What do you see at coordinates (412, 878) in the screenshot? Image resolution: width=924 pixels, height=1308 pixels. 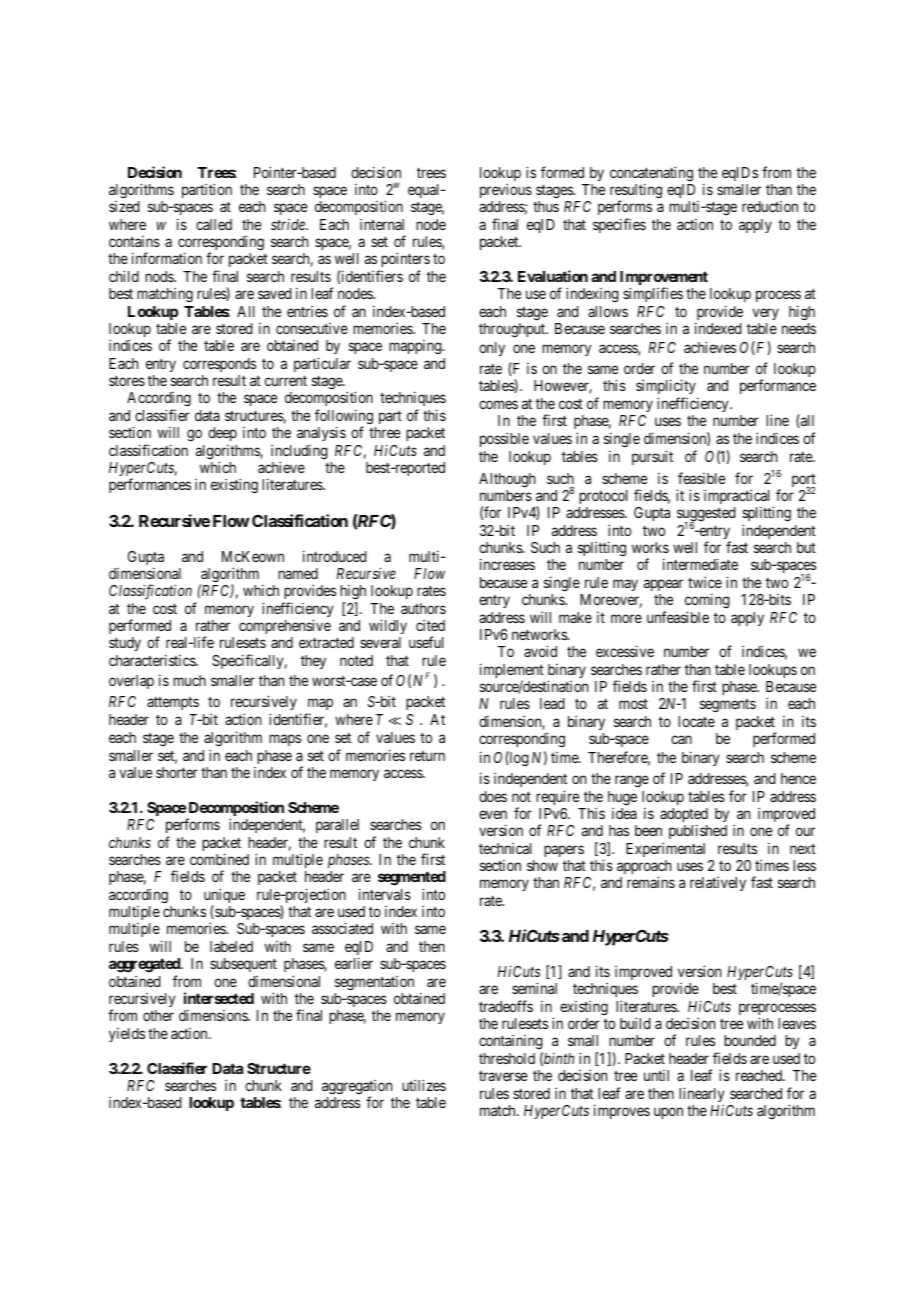 I see `segmented` at bounding box center [412, 878].
